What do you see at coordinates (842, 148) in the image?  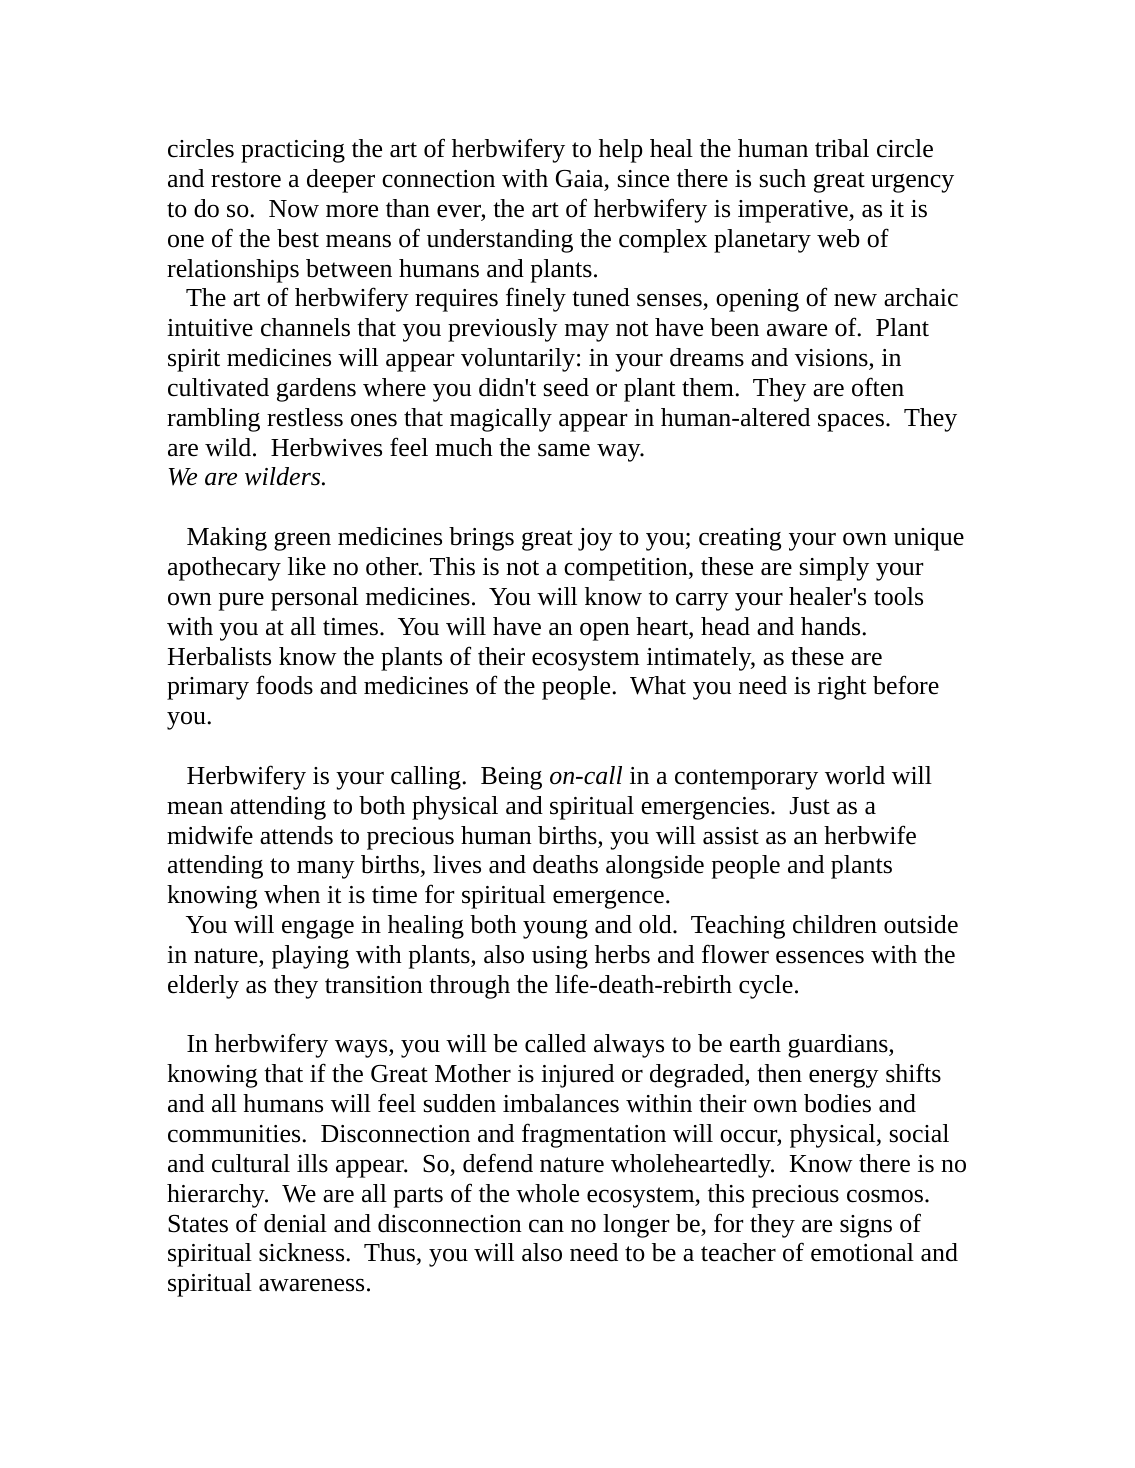 I see `tribal` at bounding box center [842, 148].
